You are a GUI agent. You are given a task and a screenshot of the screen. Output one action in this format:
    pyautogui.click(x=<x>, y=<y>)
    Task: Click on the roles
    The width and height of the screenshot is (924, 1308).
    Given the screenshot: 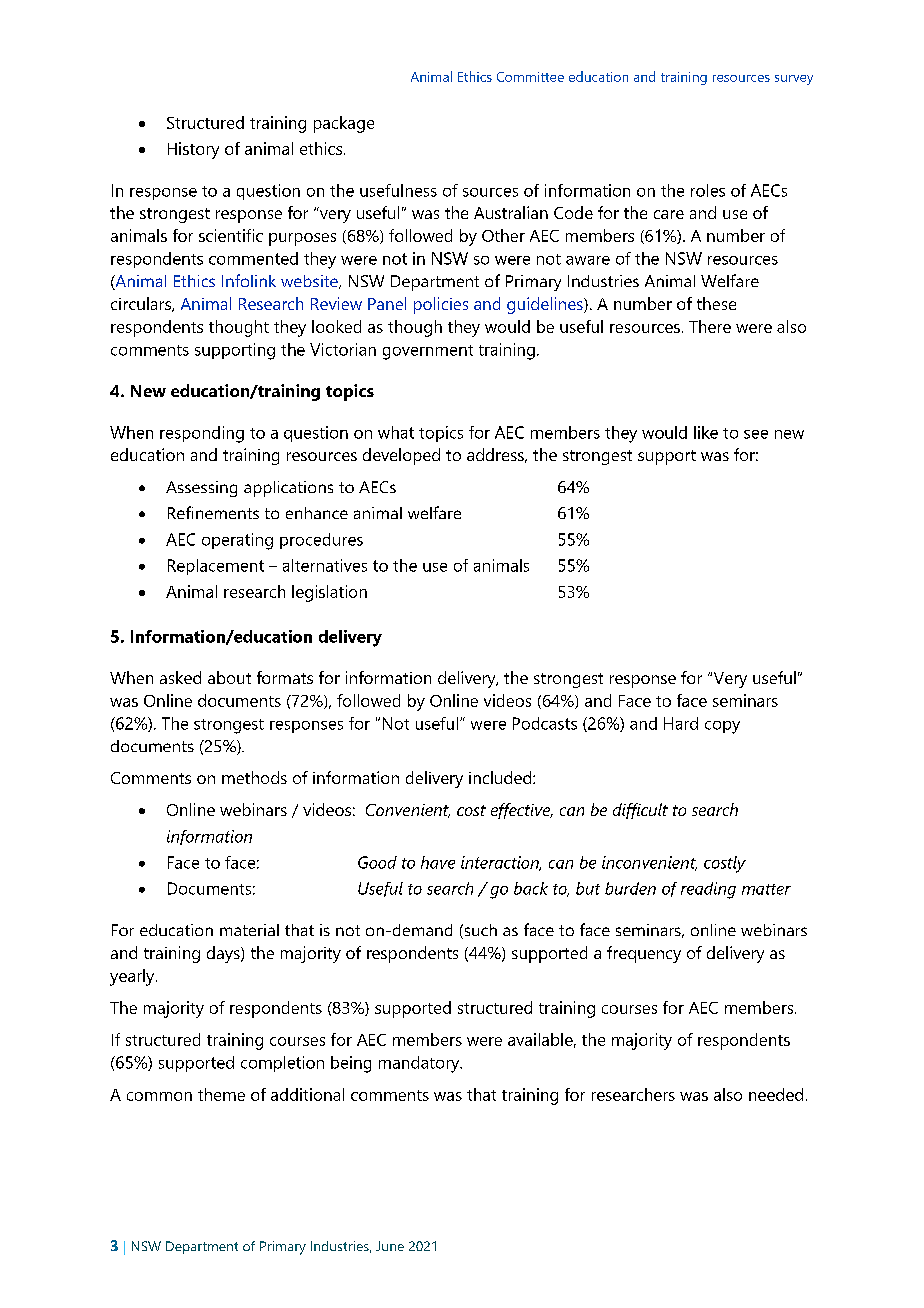 What is the action you would take?
    pyautogui.click(x=708, y=190)
